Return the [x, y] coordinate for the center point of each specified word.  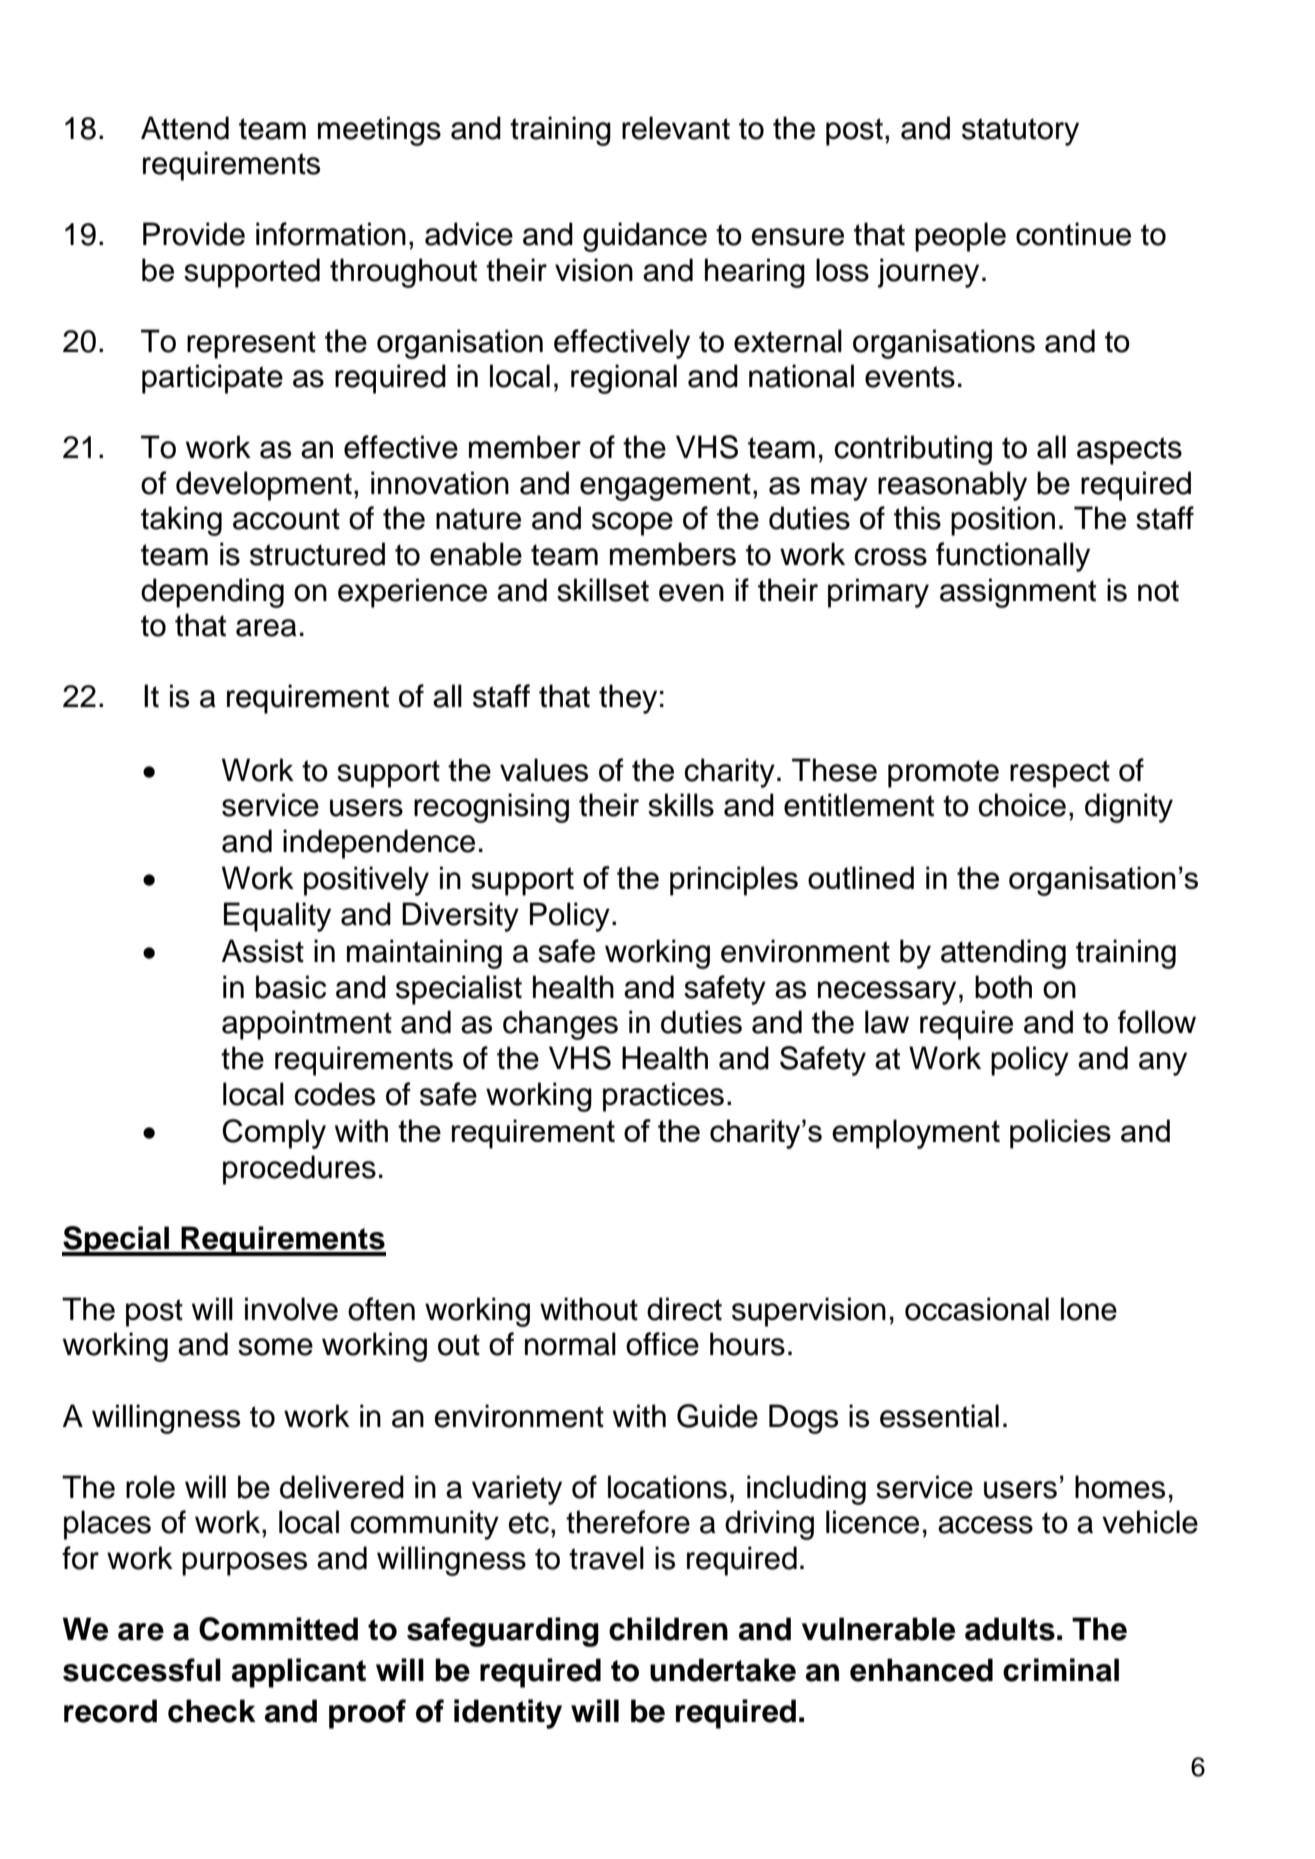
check [212, 1711]
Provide [194, 234]
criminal [1061, 1670]
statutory [1020, 132]
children [668, 1629]
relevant [676, 128]
